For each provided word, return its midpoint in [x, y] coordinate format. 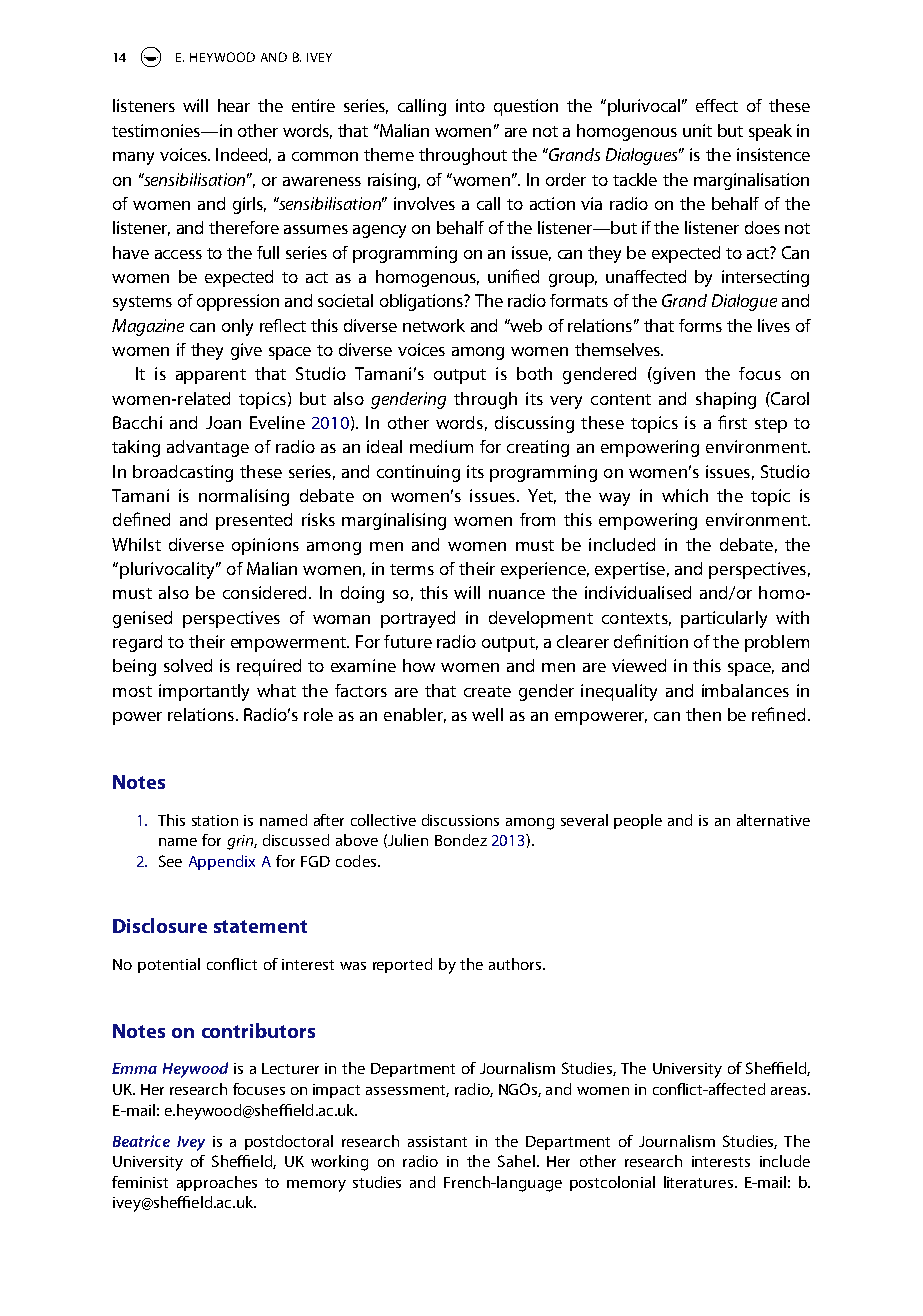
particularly [724, 619]
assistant [437, 1141]
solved [188, 665]
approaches [217, 1183]
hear [234, 105]
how [419, 665]
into [470, 105]
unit [697, 130]
